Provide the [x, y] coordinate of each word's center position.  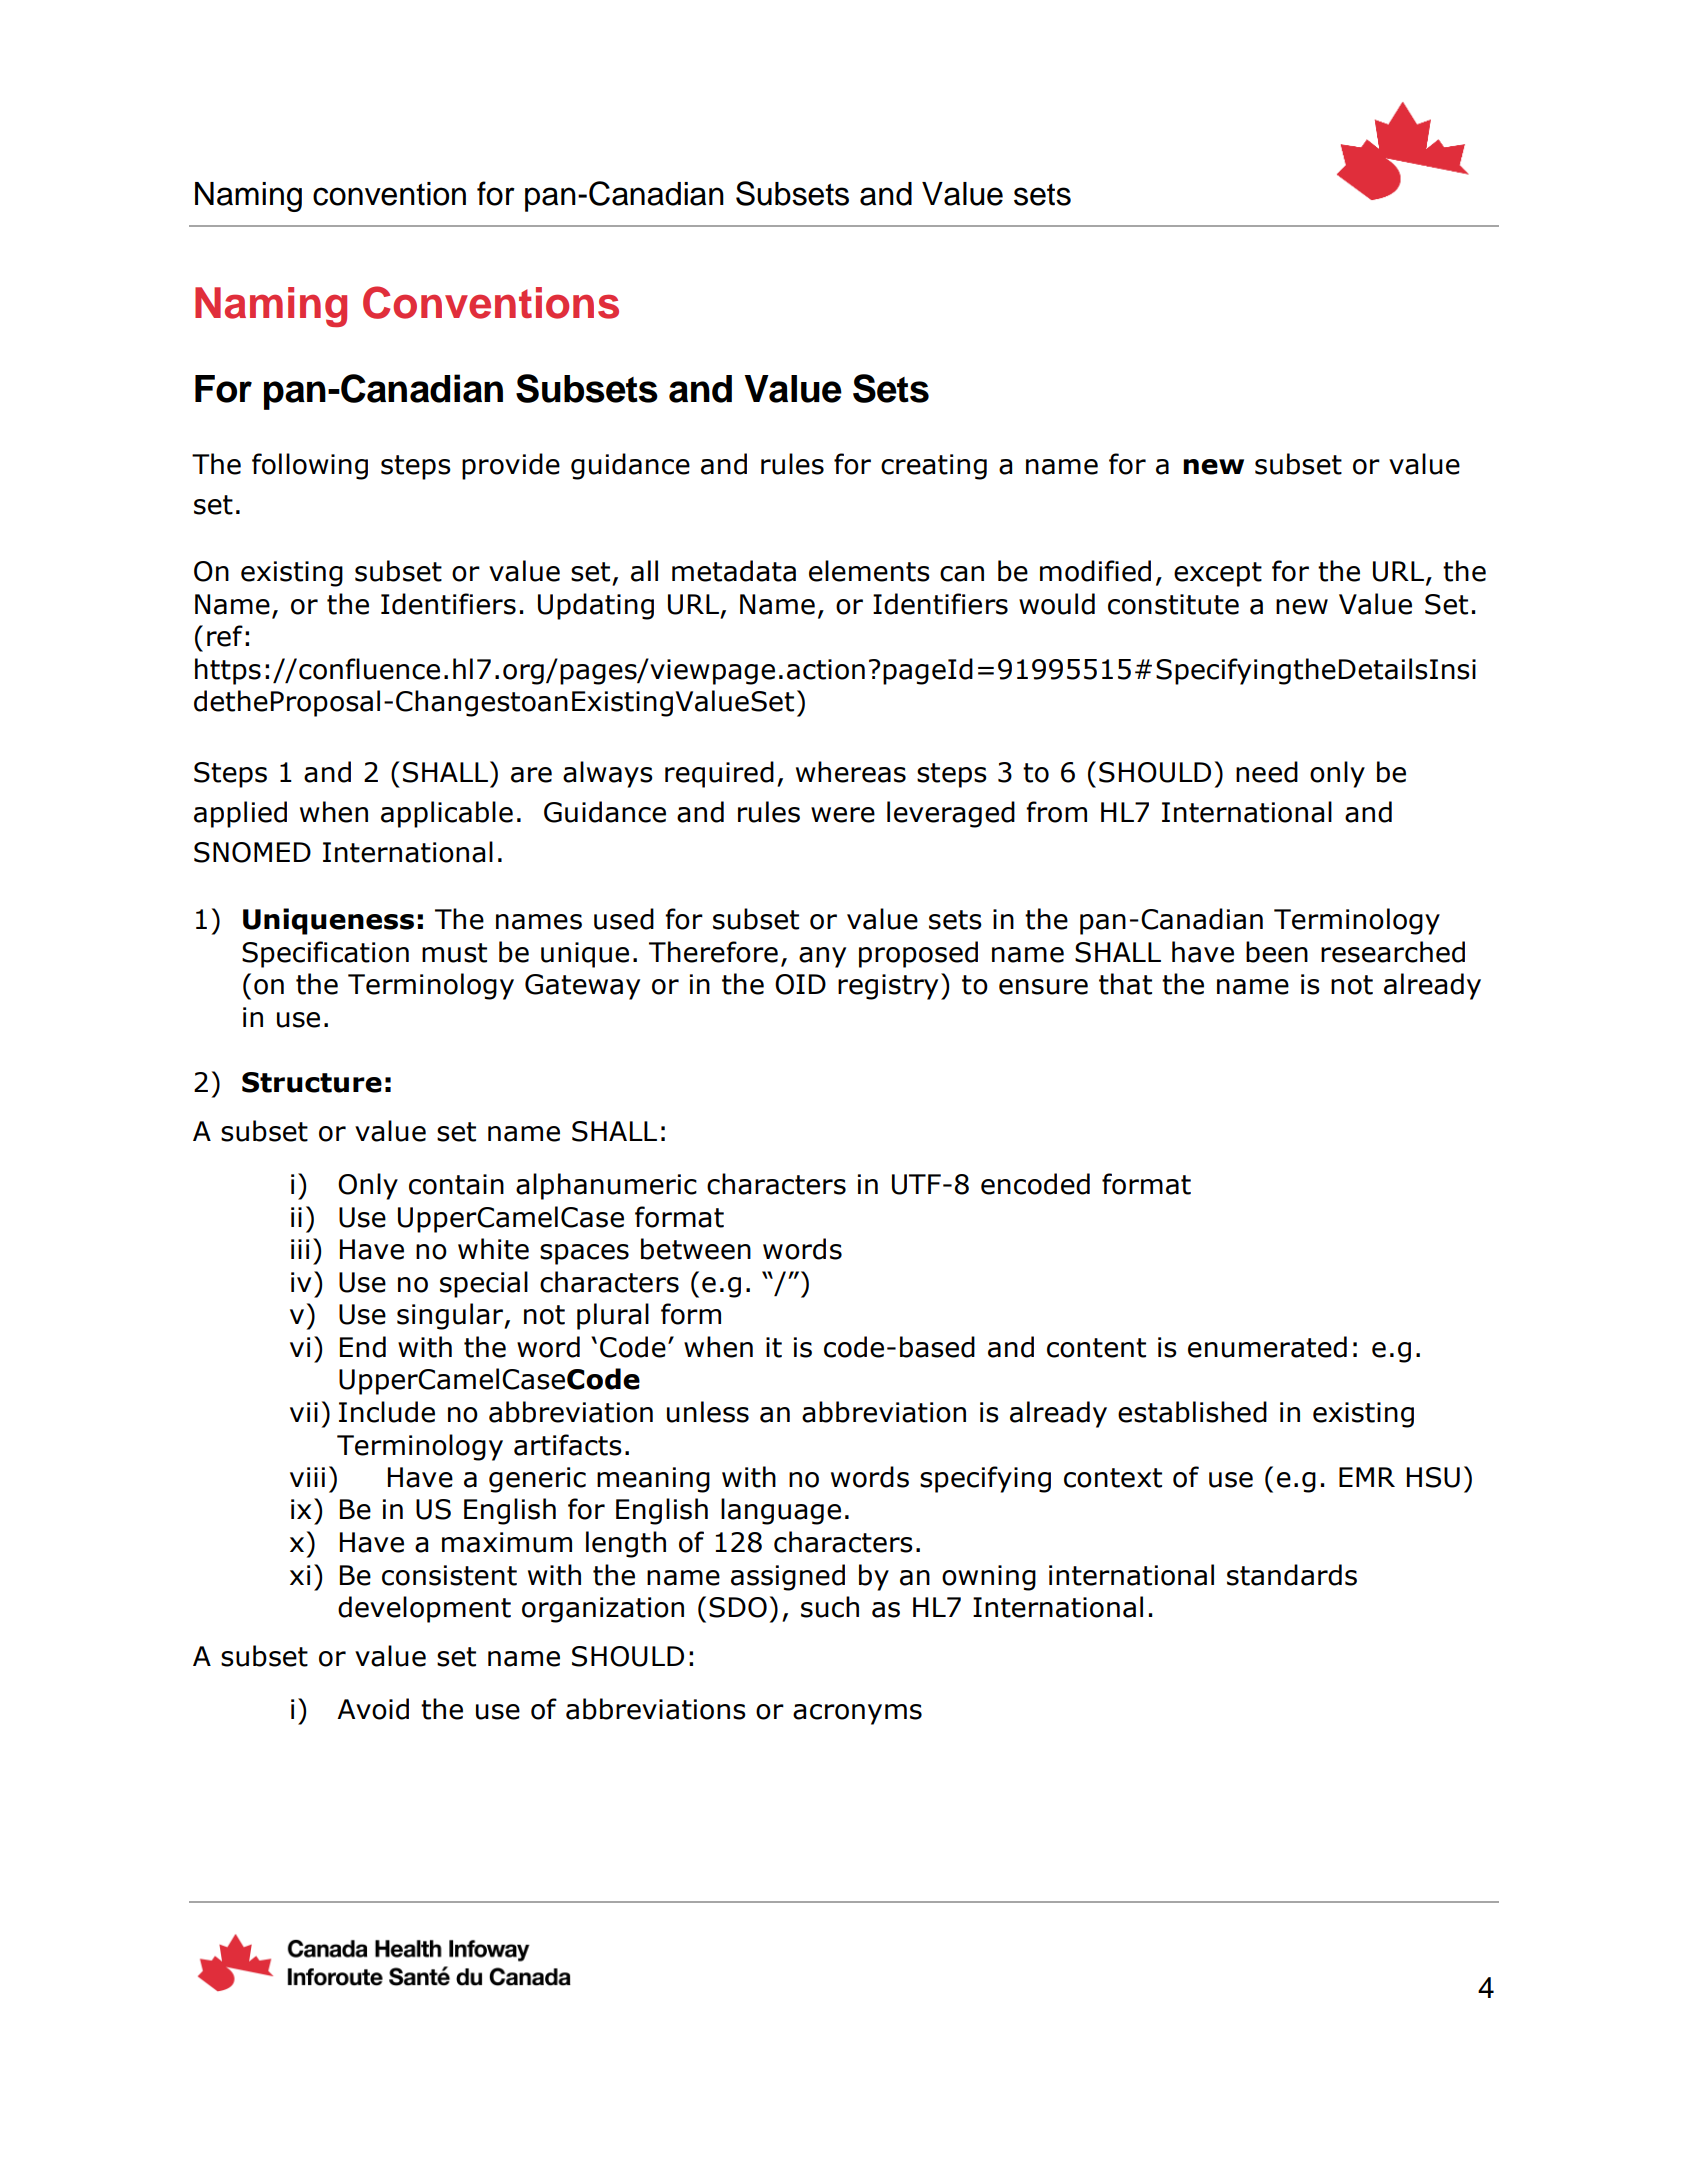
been [1277, 952]
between [696, 1249]
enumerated [1267, 1347]
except [1218, 574]
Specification [325, 954]
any [822, 957]
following [310, 466]
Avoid [373, 1709]
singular [451, 1316]
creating [934, 467]
